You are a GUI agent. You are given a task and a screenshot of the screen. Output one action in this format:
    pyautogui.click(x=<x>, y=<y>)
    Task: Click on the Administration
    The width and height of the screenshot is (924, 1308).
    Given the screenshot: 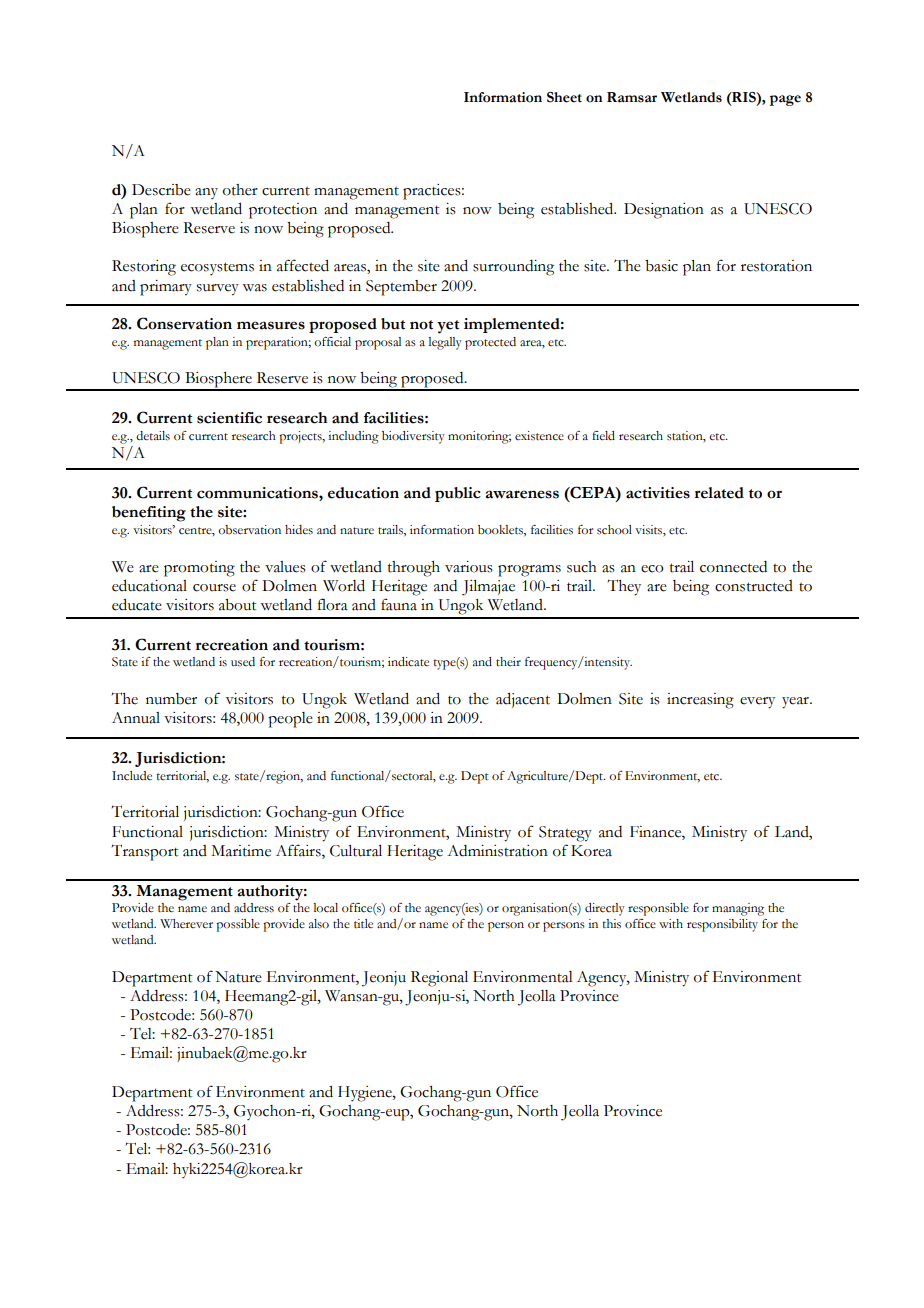 What is the action you would take?
    pyautogui.click(x=497, y=851)
